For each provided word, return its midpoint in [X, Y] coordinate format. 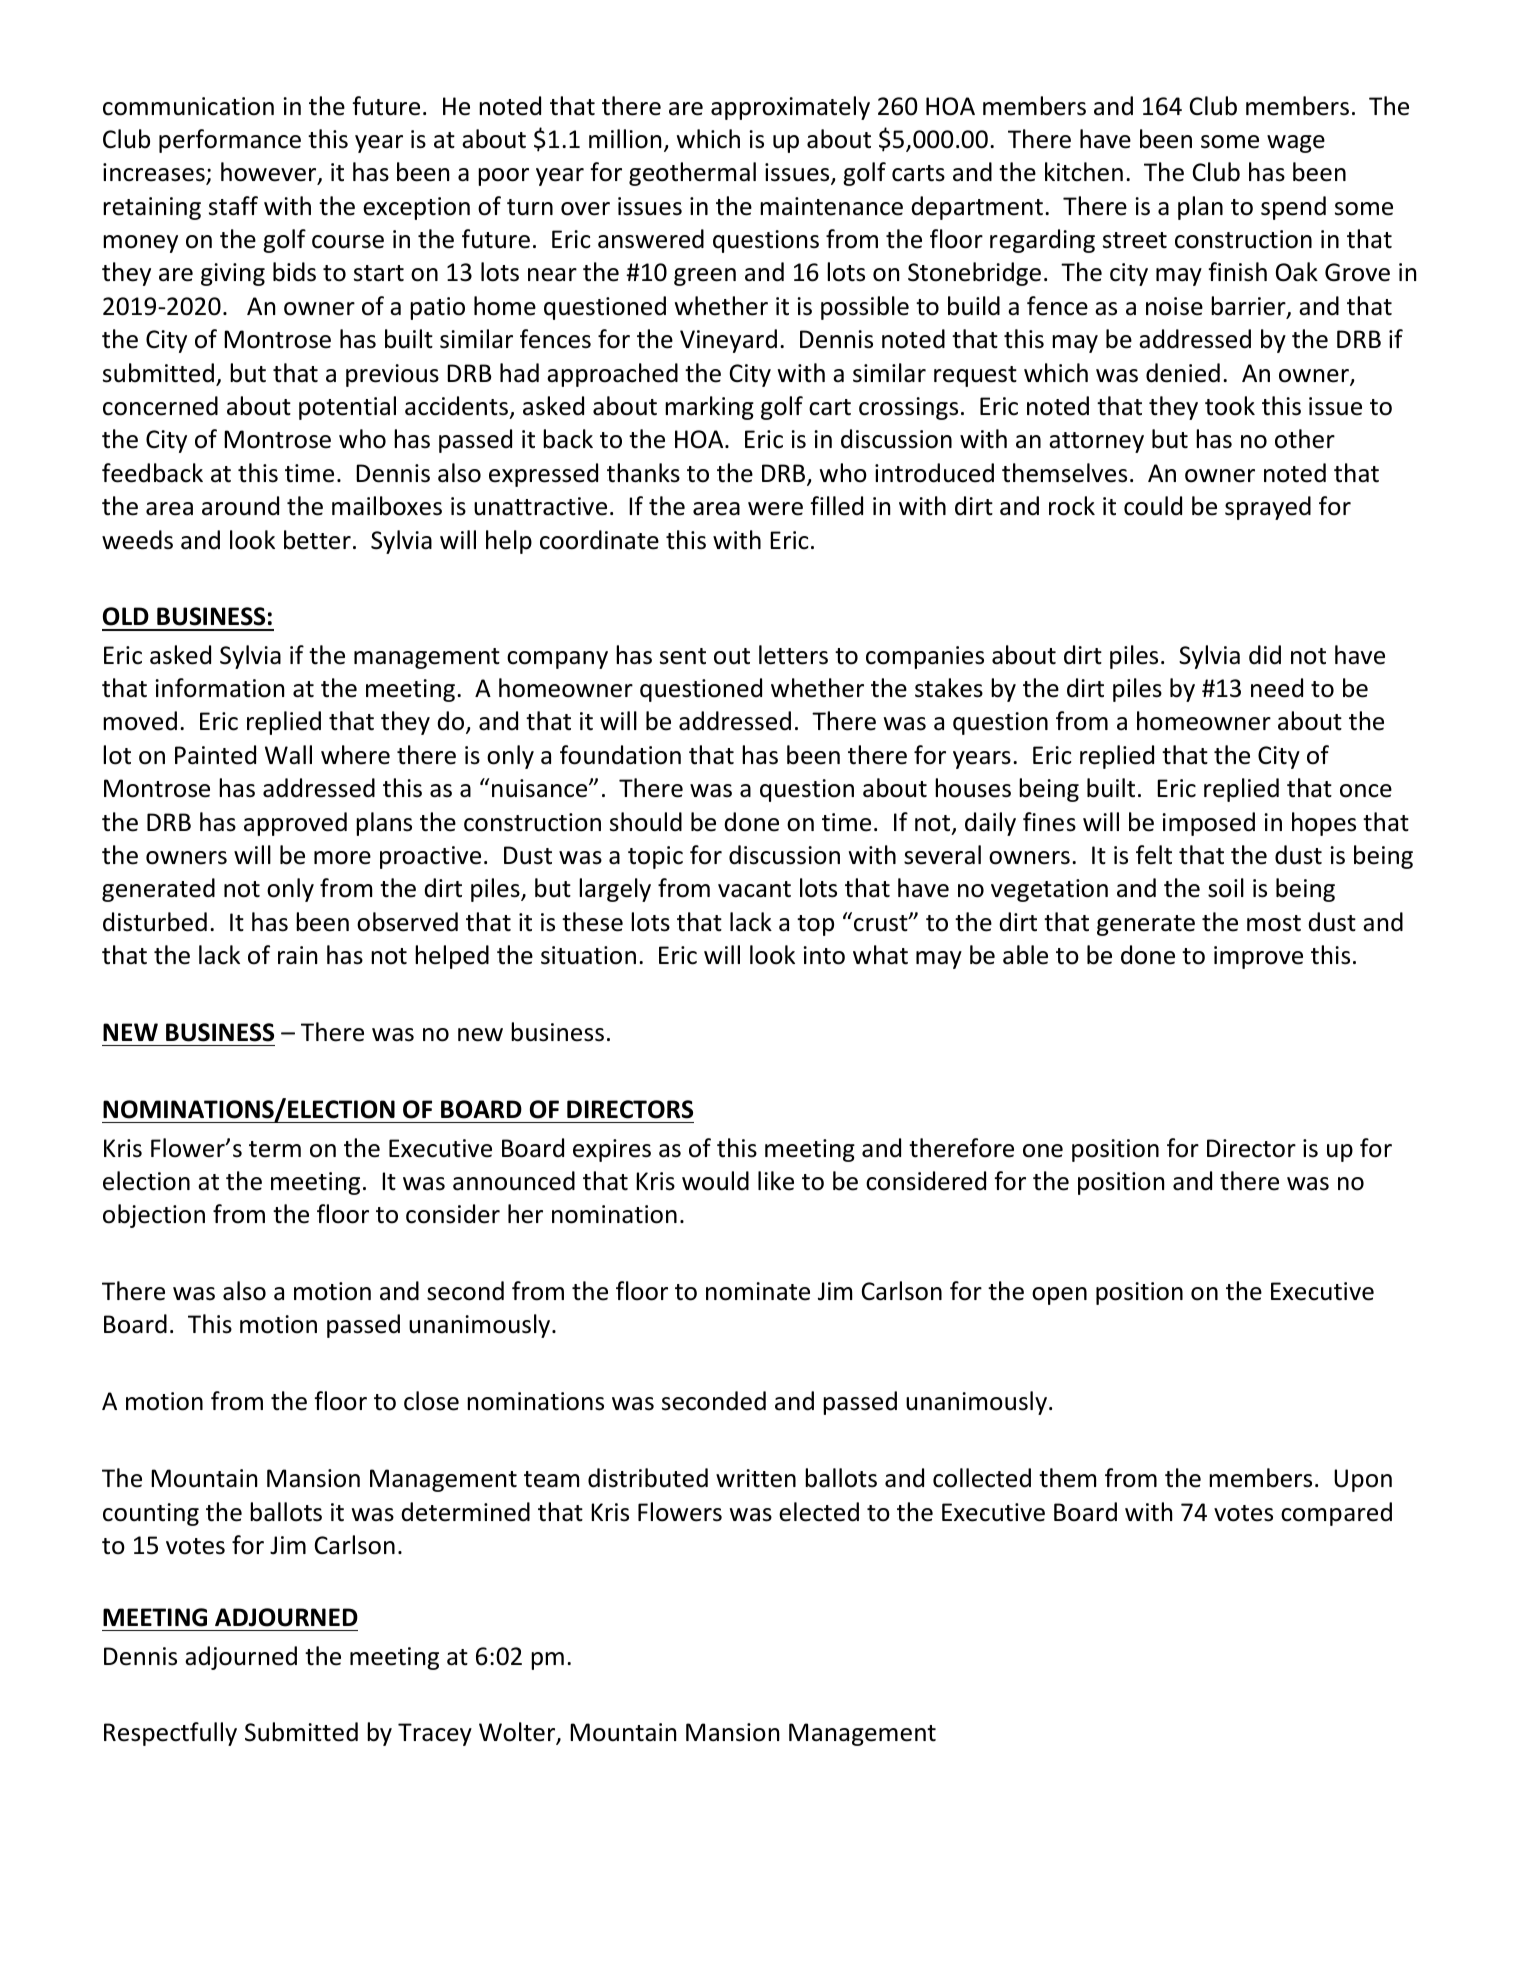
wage [1296, 144]
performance [230, 141]
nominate [758, 1291]
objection [154, 1216]
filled [836, 506]
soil [1226, 888]
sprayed [1268, 508]
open [1059, 1296]
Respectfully [170, 1734]
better [317, 540]
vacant [754, 889]
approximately [790, 108]
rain [297, 955]
